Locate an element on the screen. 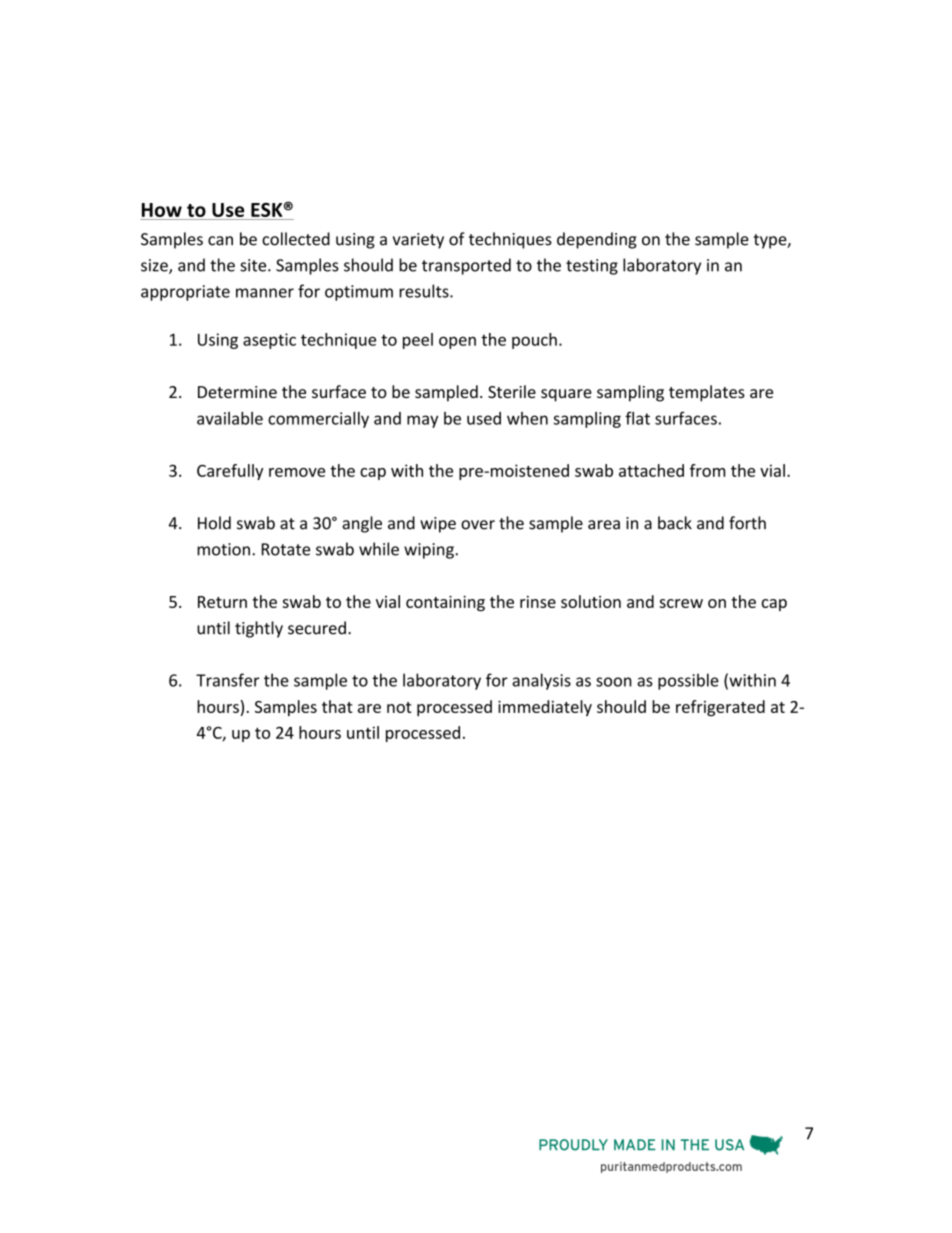  can is located at coordinates (220, 241).
